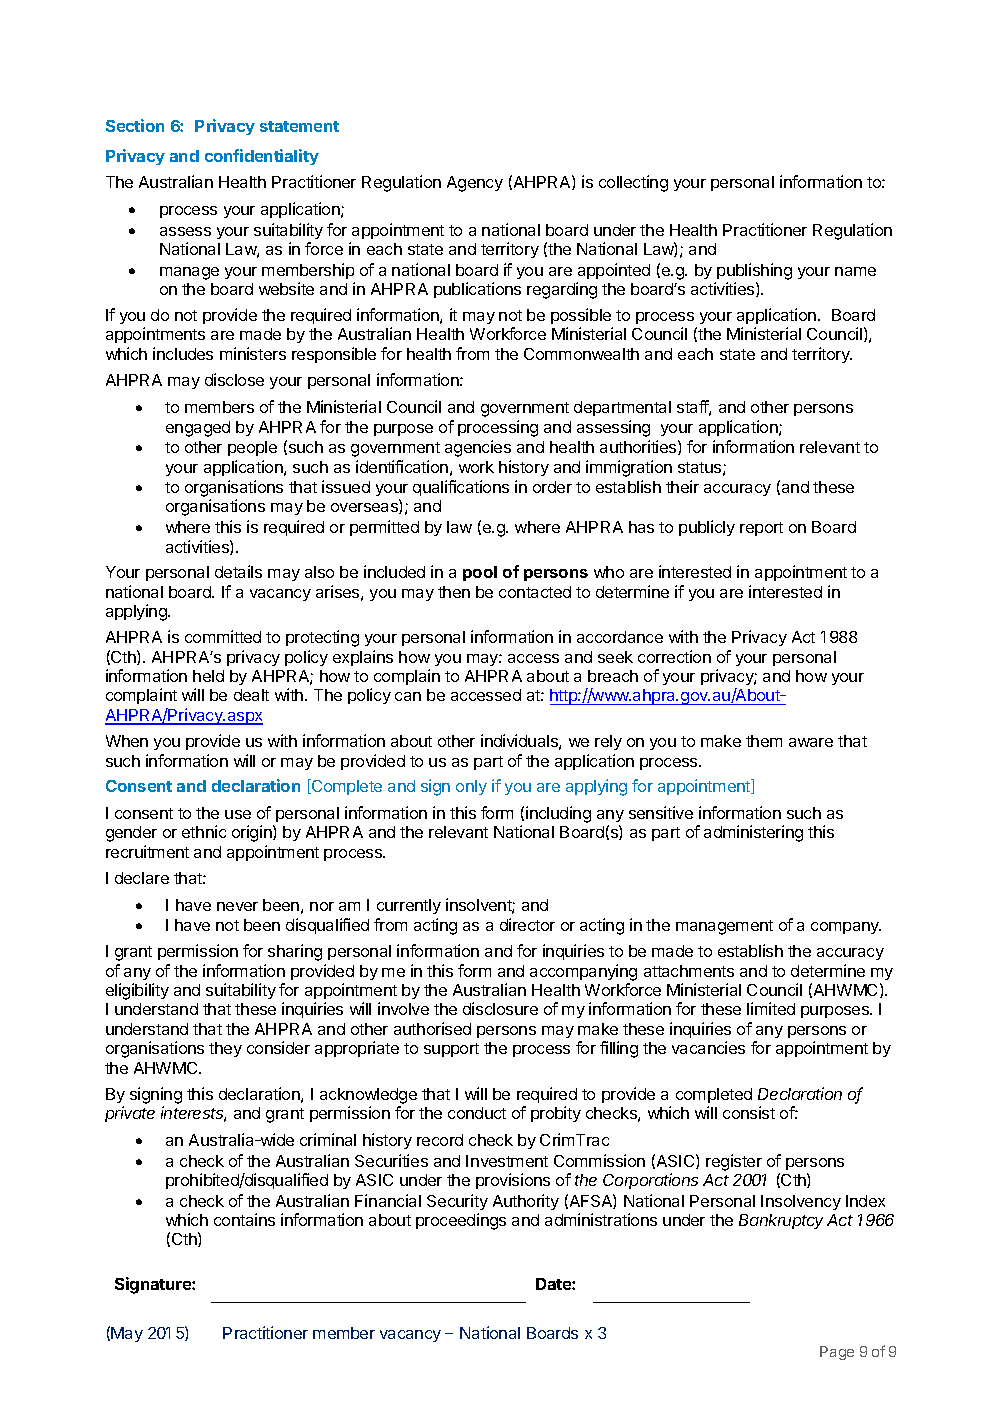 The width and height of the page is (1002, 1419). What do you see at coordinates (471, 787) in the page?
I see `only` at bounding box center [471, 787].
